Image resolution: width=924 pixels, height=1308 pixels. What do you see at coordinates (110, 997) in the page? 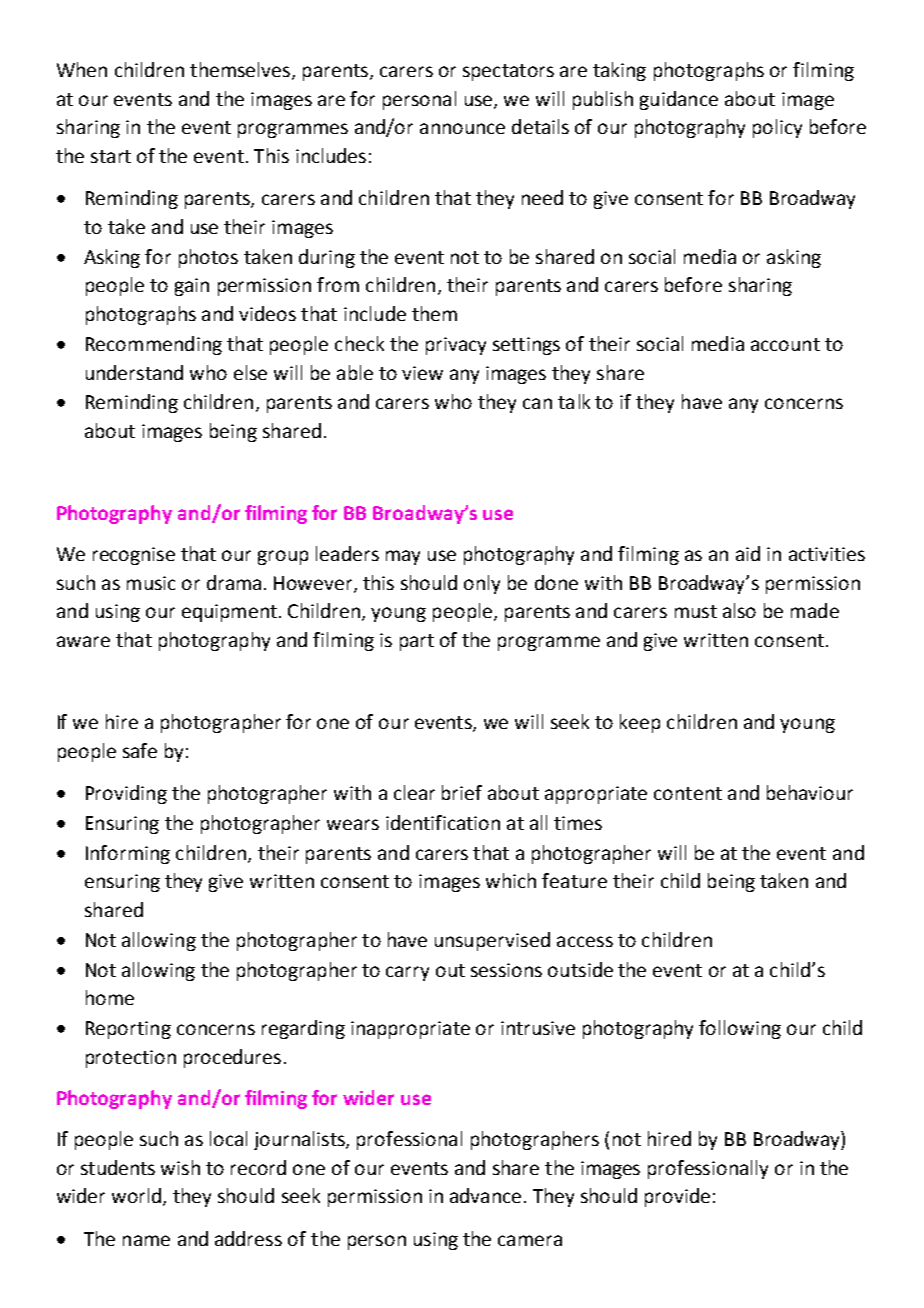
I see `home` at bounding box center [110, 997].
